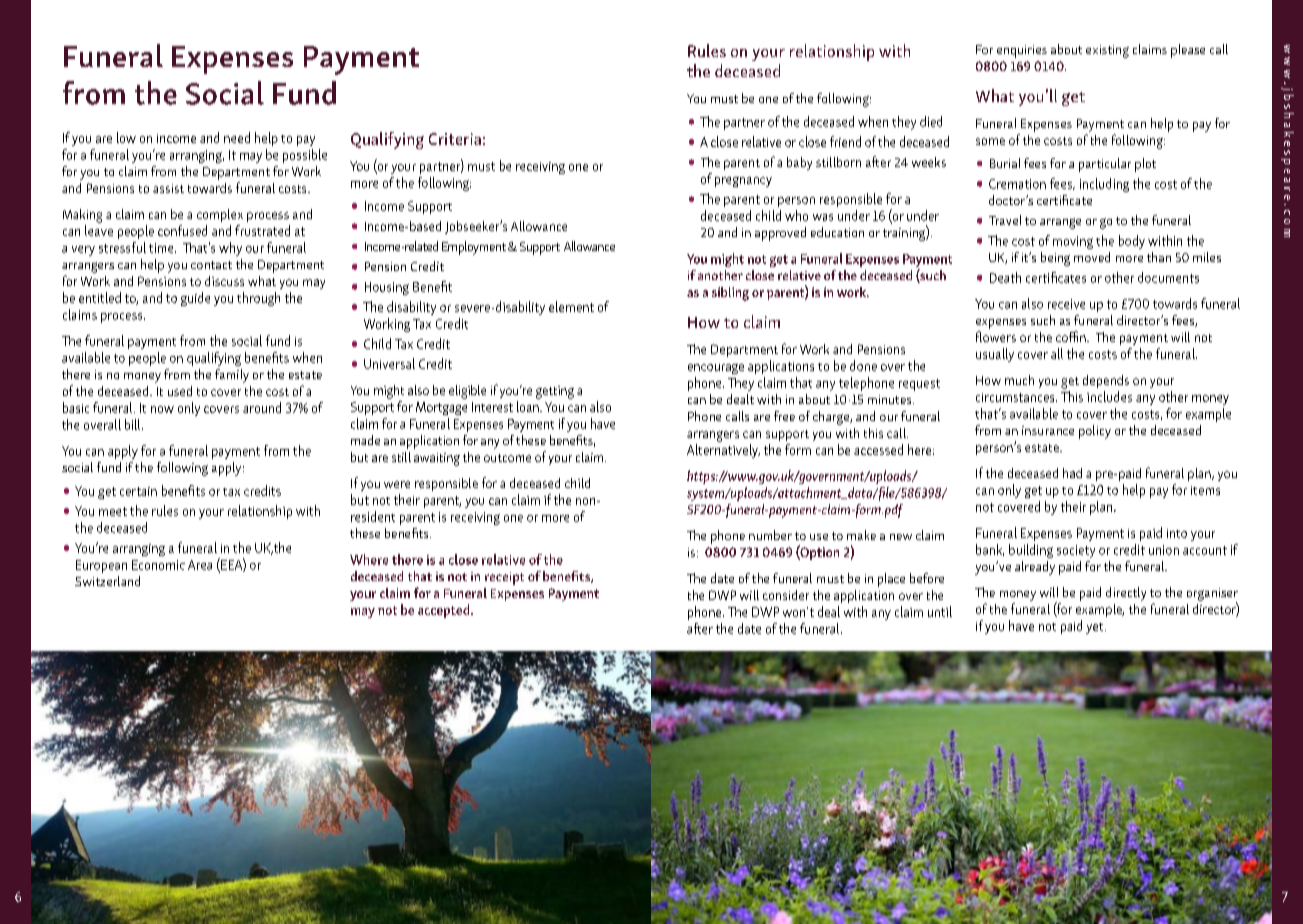 This page has width=1303, height=924. What do you see at coordinates (220, 215) in the page?
I see `complex` at bounding box center [220, 215].
